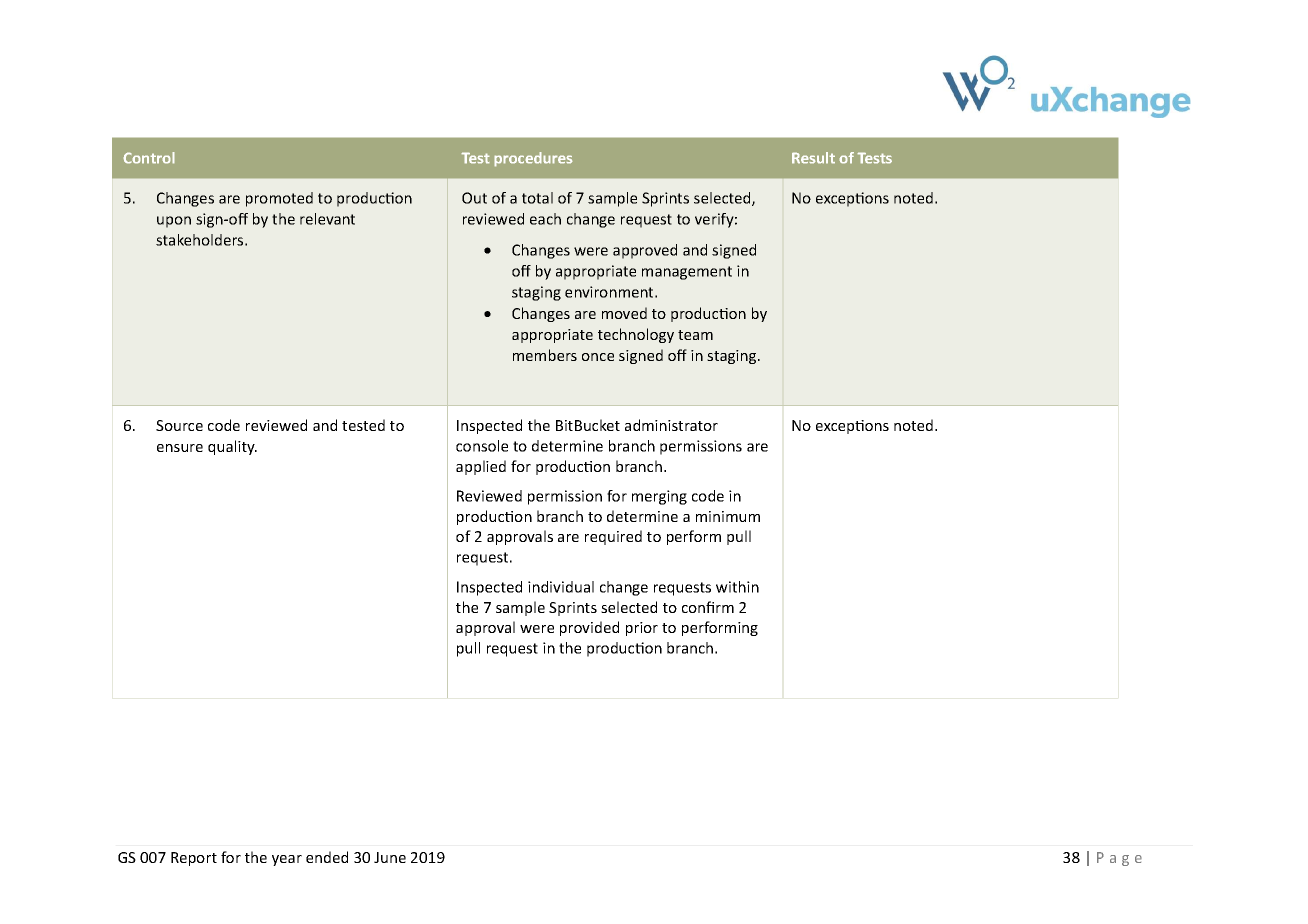 The height and width of the screenshot is (924, 1308). I want to click on promoted, so click(279, 199).
